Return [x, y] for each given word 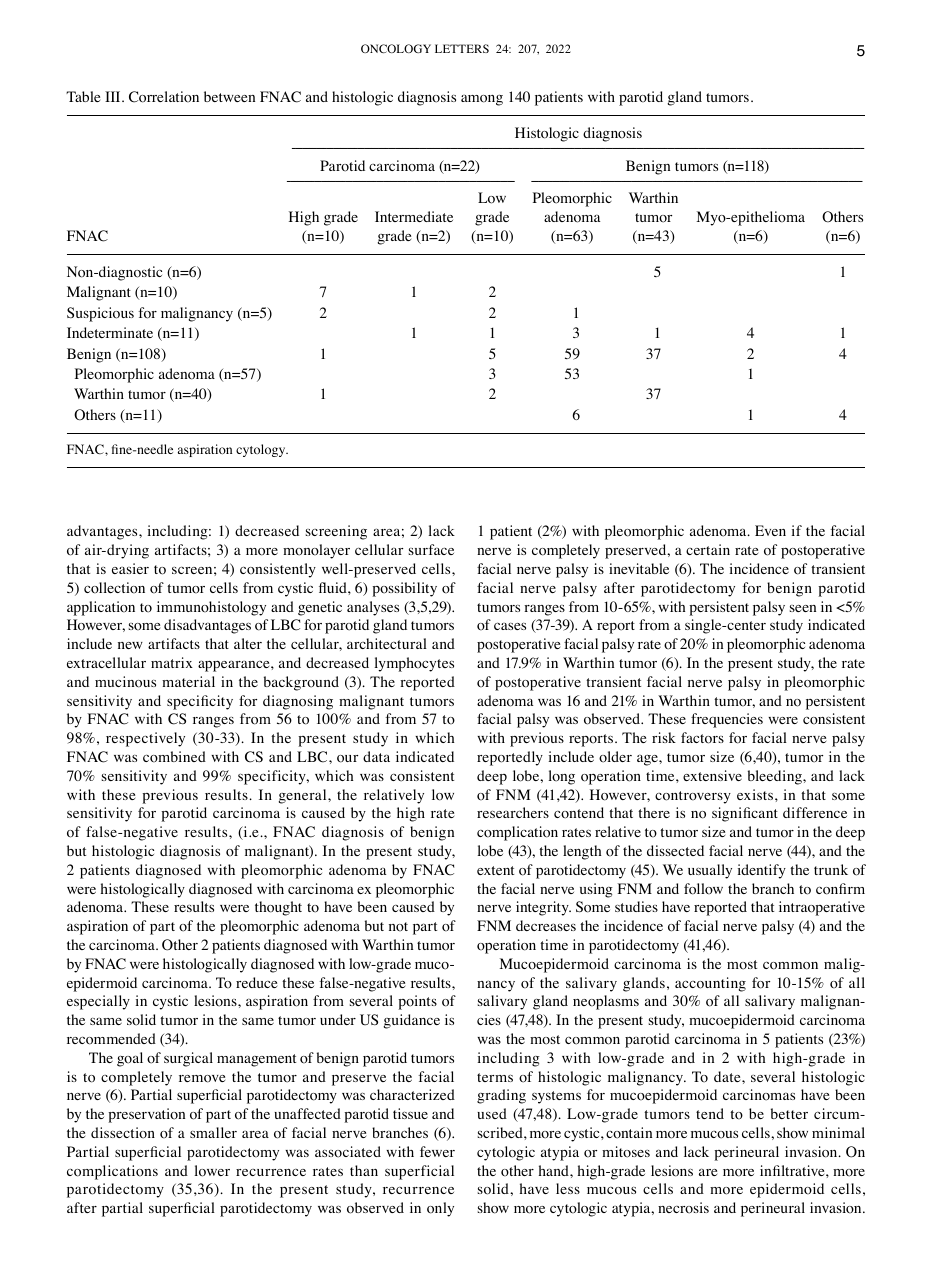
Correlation [164, 97]
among [482, 100]
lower [212, 1171]
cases [510, 626]
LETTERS [462, 48]
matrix [172, 662]
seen [803, 608]
